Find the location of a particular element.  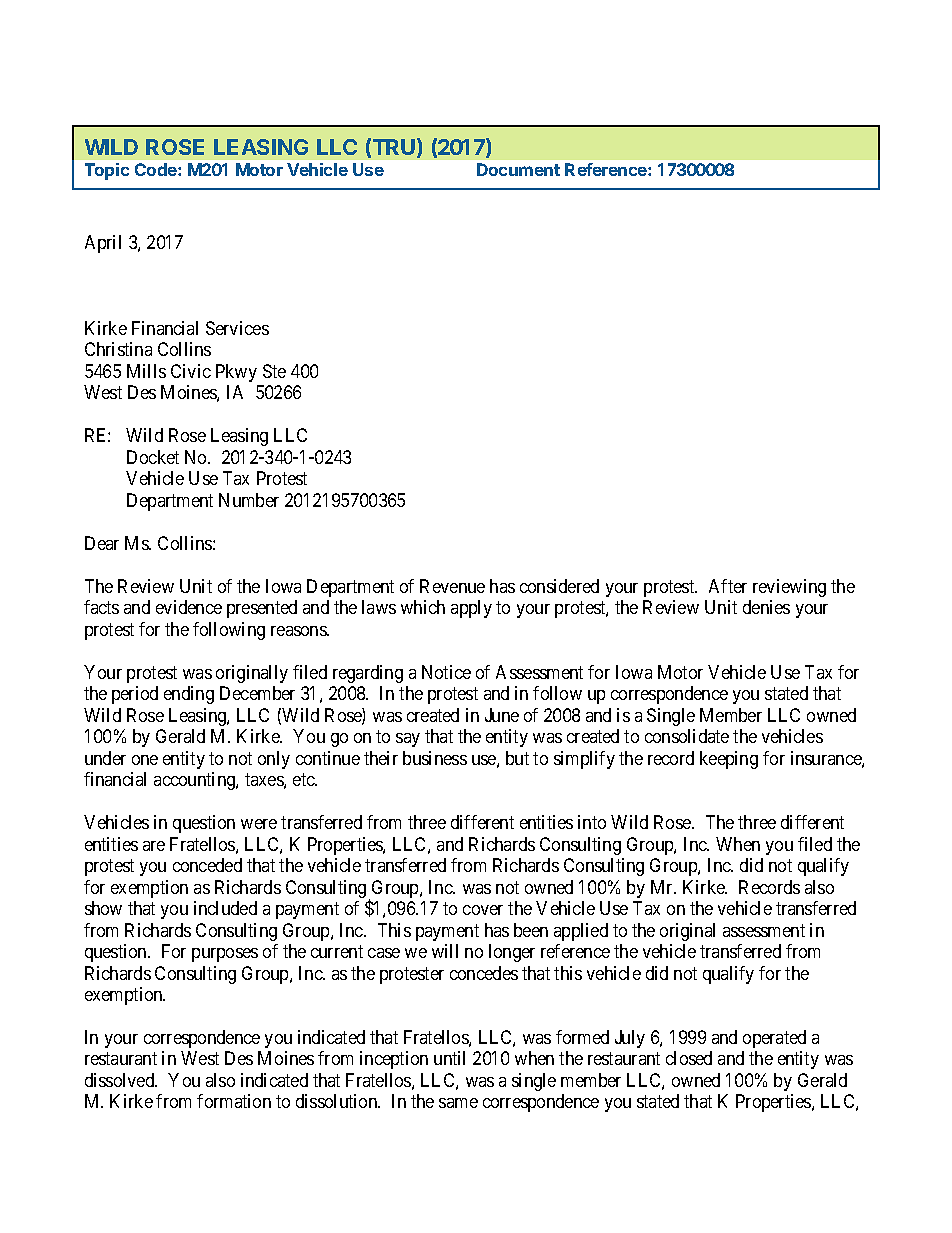

Code is located at coordinates (157, 169).
